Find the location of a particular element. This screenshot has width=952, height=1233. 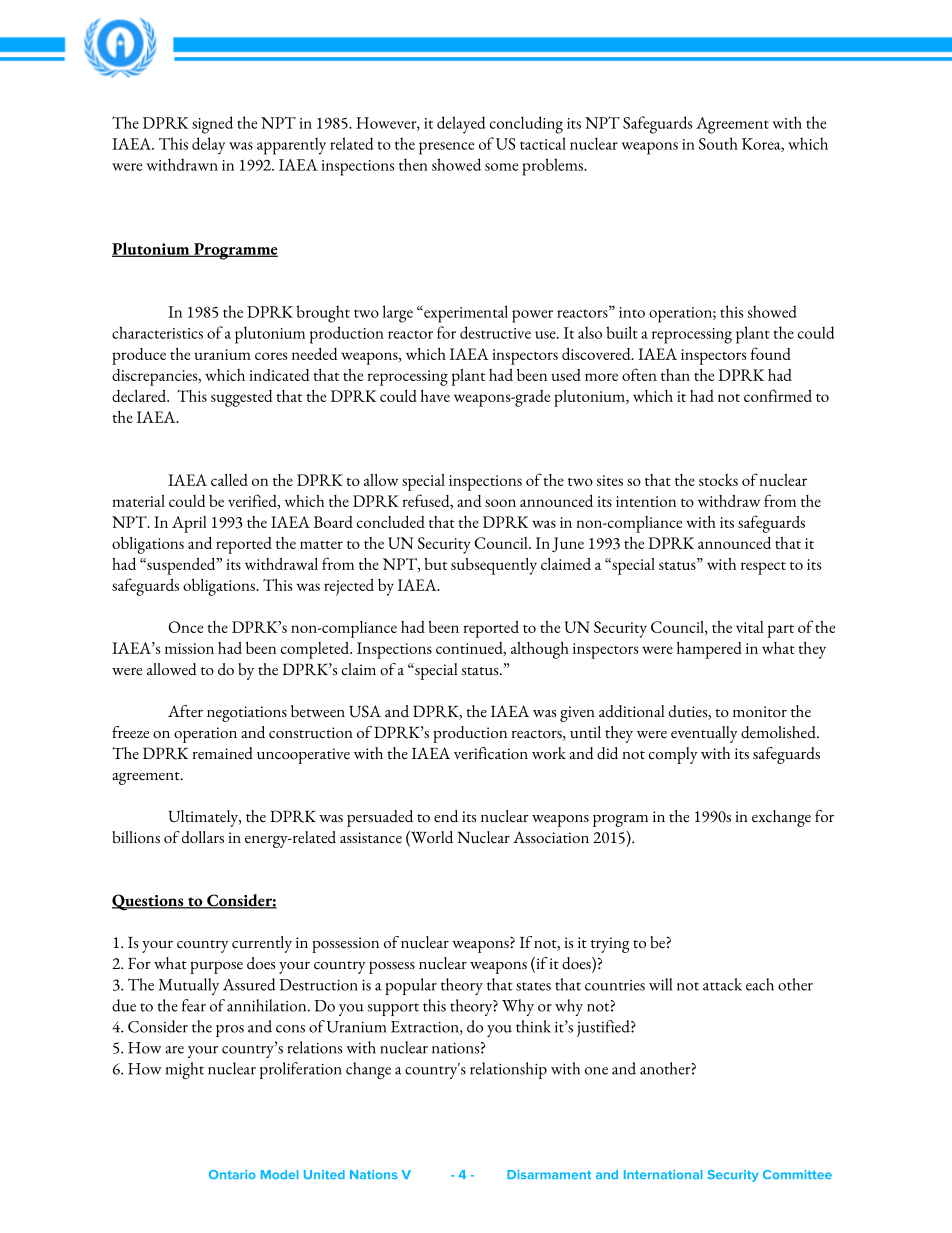

comply is located at coordinates (673, 755).
